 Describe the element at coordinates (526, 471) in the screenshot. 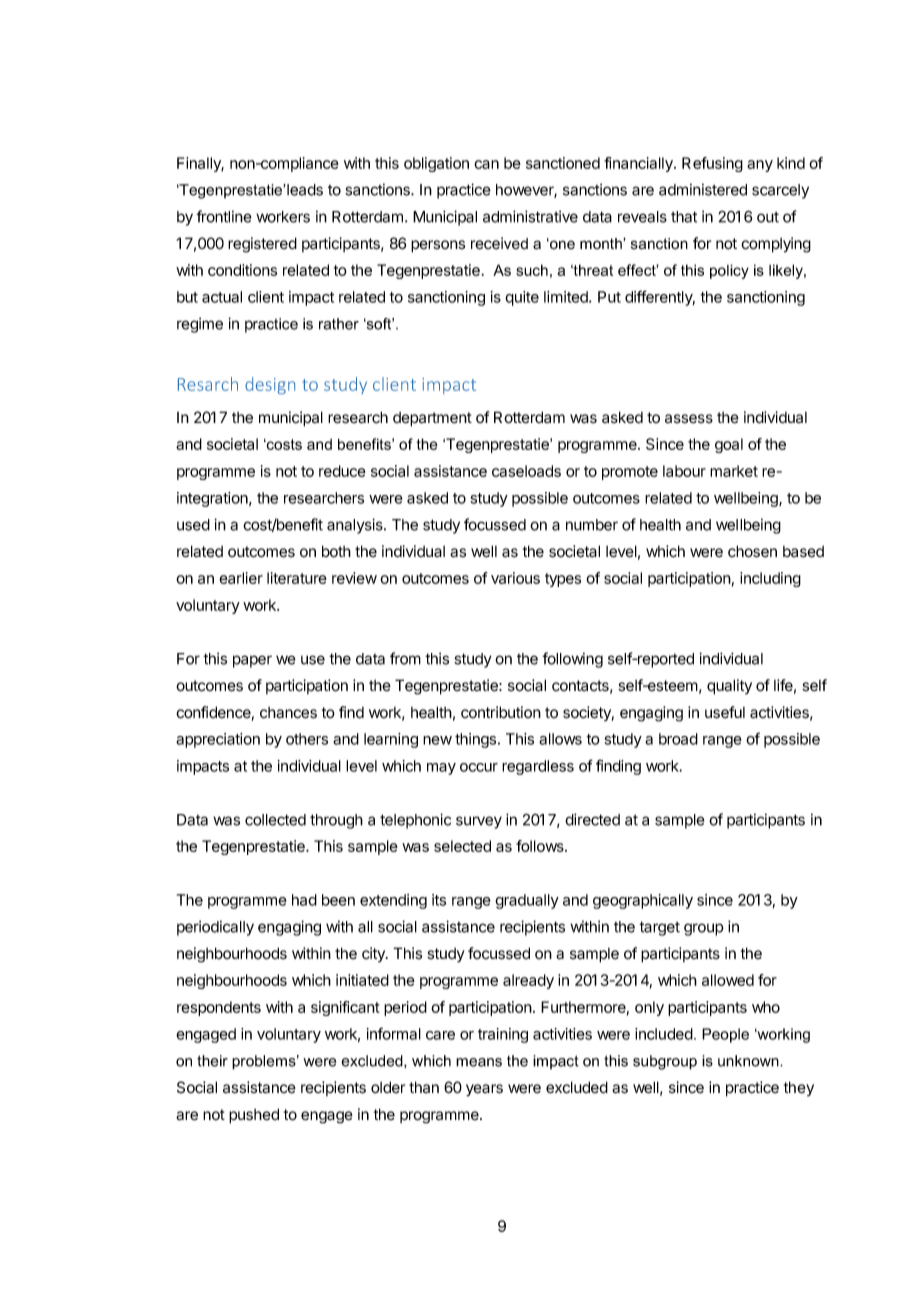

I see `caseloads` at that location.
